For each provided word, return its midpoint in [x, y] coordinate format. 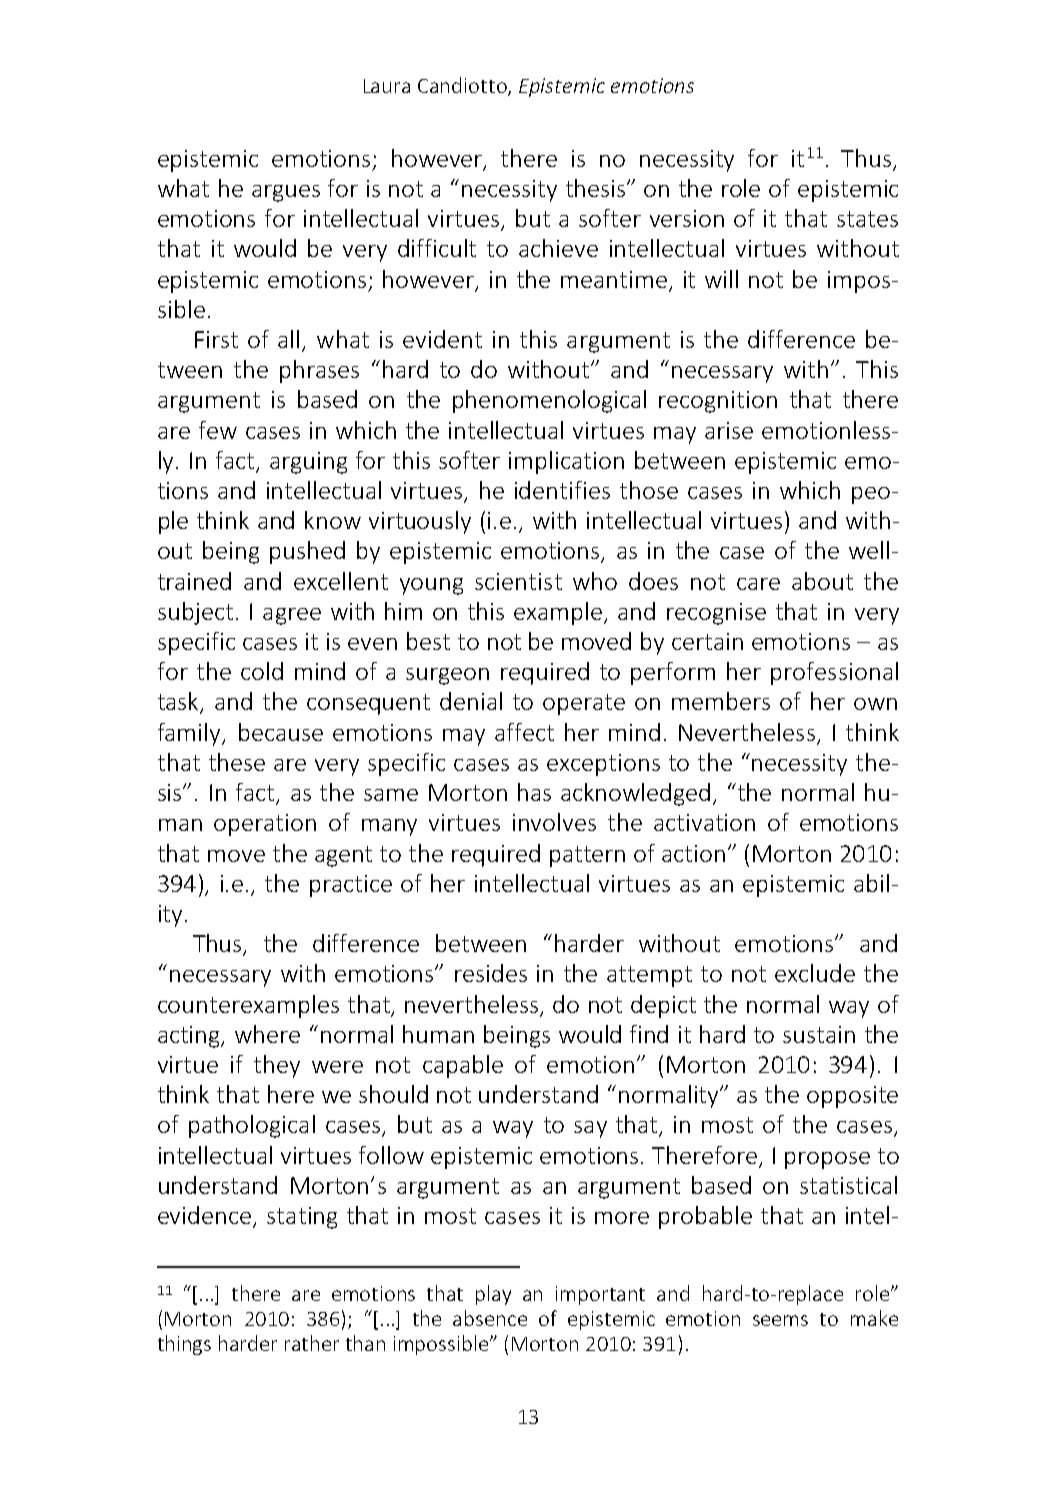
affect [524, 732]
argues [286, 193]
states [867, 219]
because [281, 732]
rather [312, 1343]
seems [780, 1320]
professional [834, 673]
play [493, 1295]
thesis [597, 188]
